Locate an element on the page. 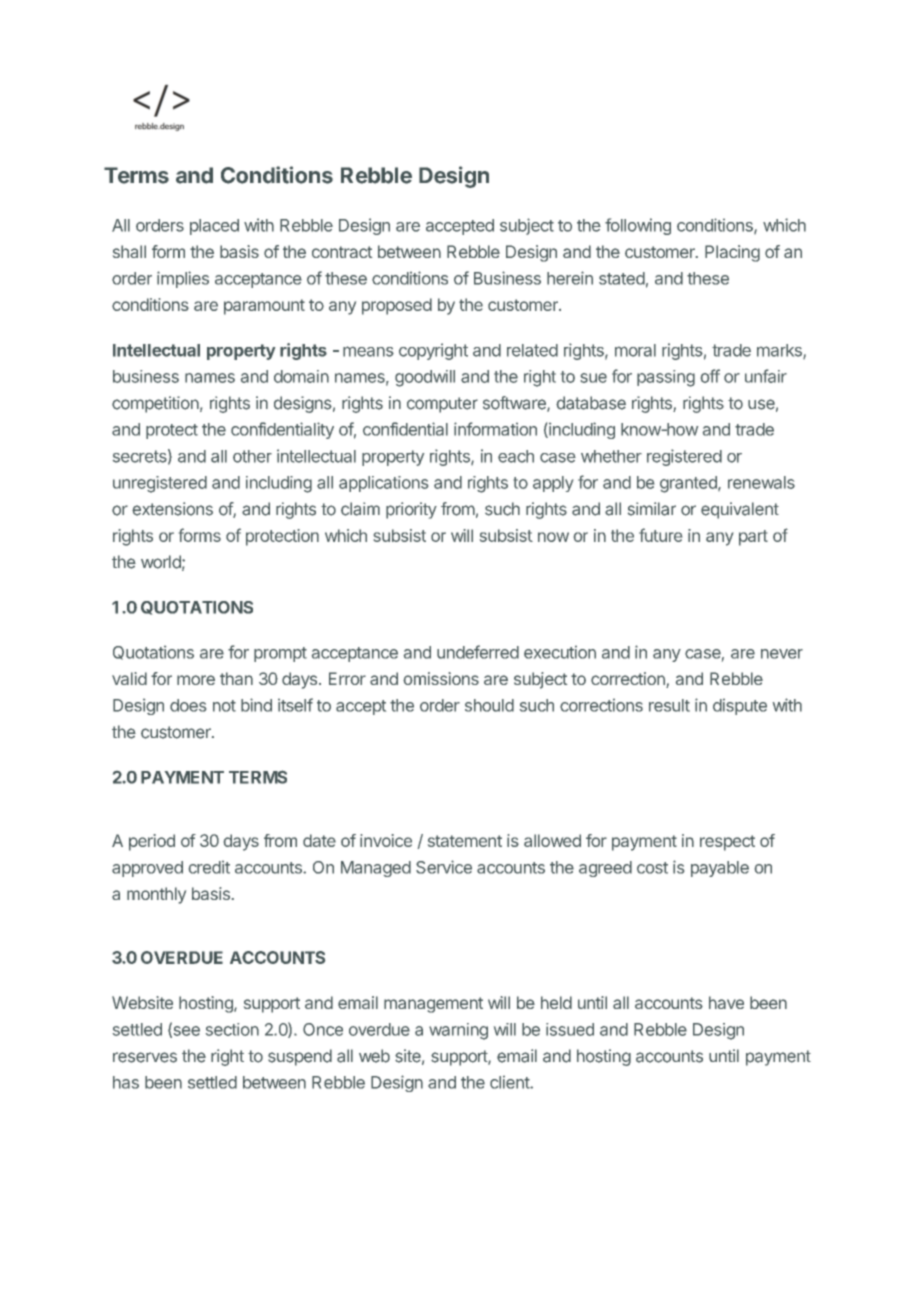  does is located at coordinates (188, 705).
